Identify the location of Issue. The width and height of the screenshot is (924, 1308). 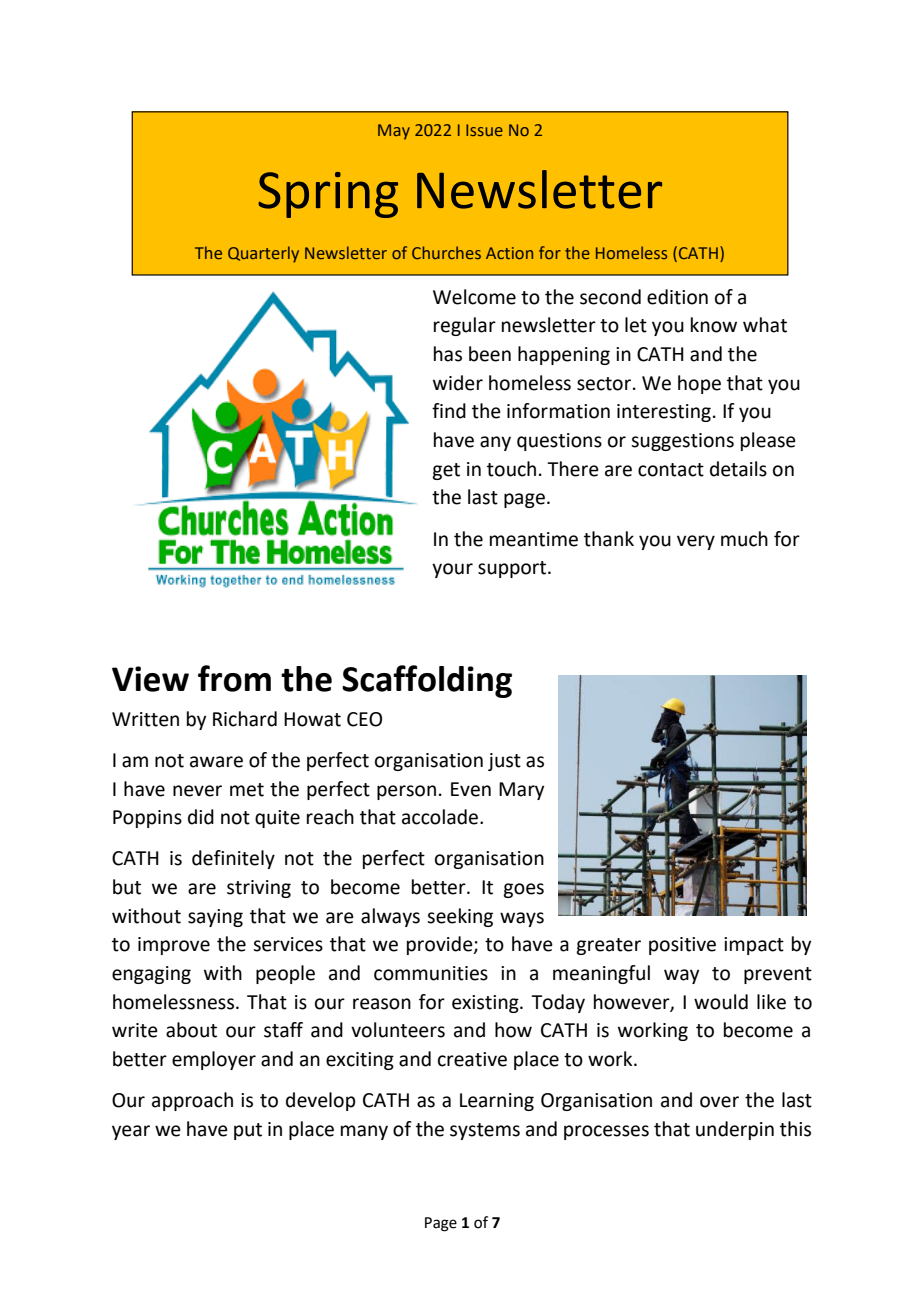
(484, 130).
